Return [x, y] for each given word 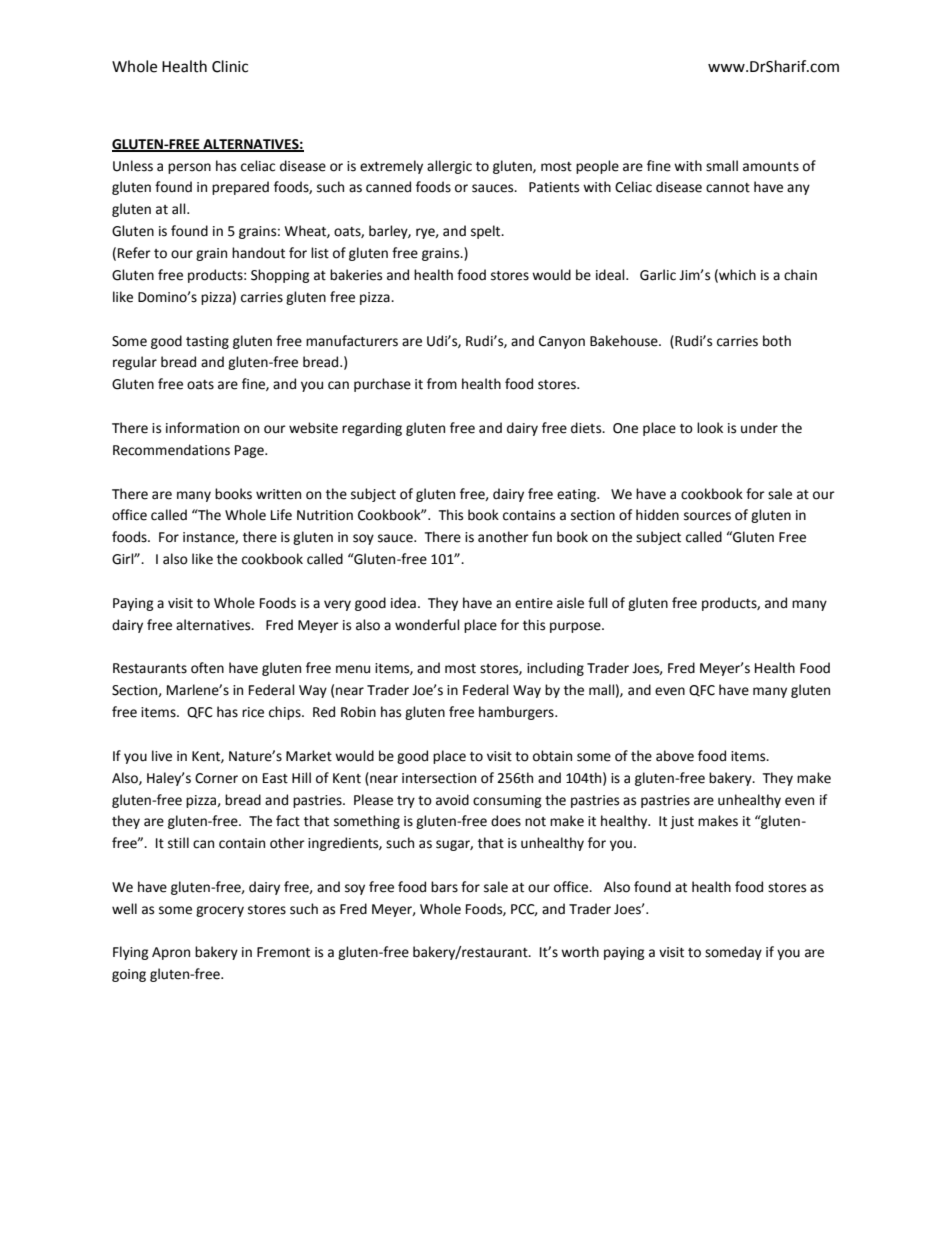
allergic [449, 167]
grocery [220, 911]
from [442, 384]
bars [444, 887]
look [710, 428]
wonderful [427, 625]
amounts [771, 167]
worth [580, 952]
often [207, 668]
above [675, 756]
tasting [207, 342]
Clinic [230, 66]
